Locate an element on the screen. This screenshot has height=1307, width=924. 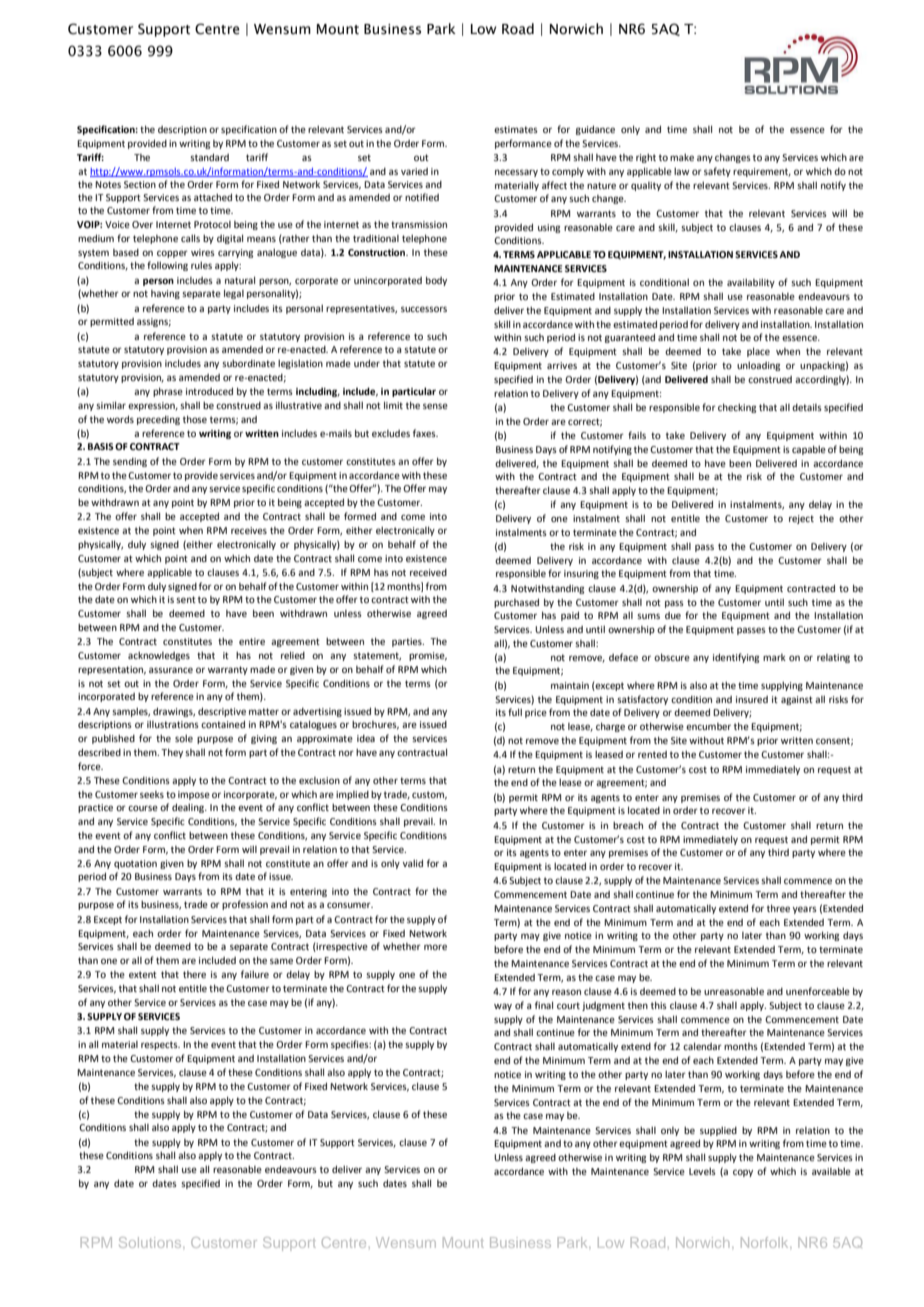
reject is located at coordinates (801, 519).
